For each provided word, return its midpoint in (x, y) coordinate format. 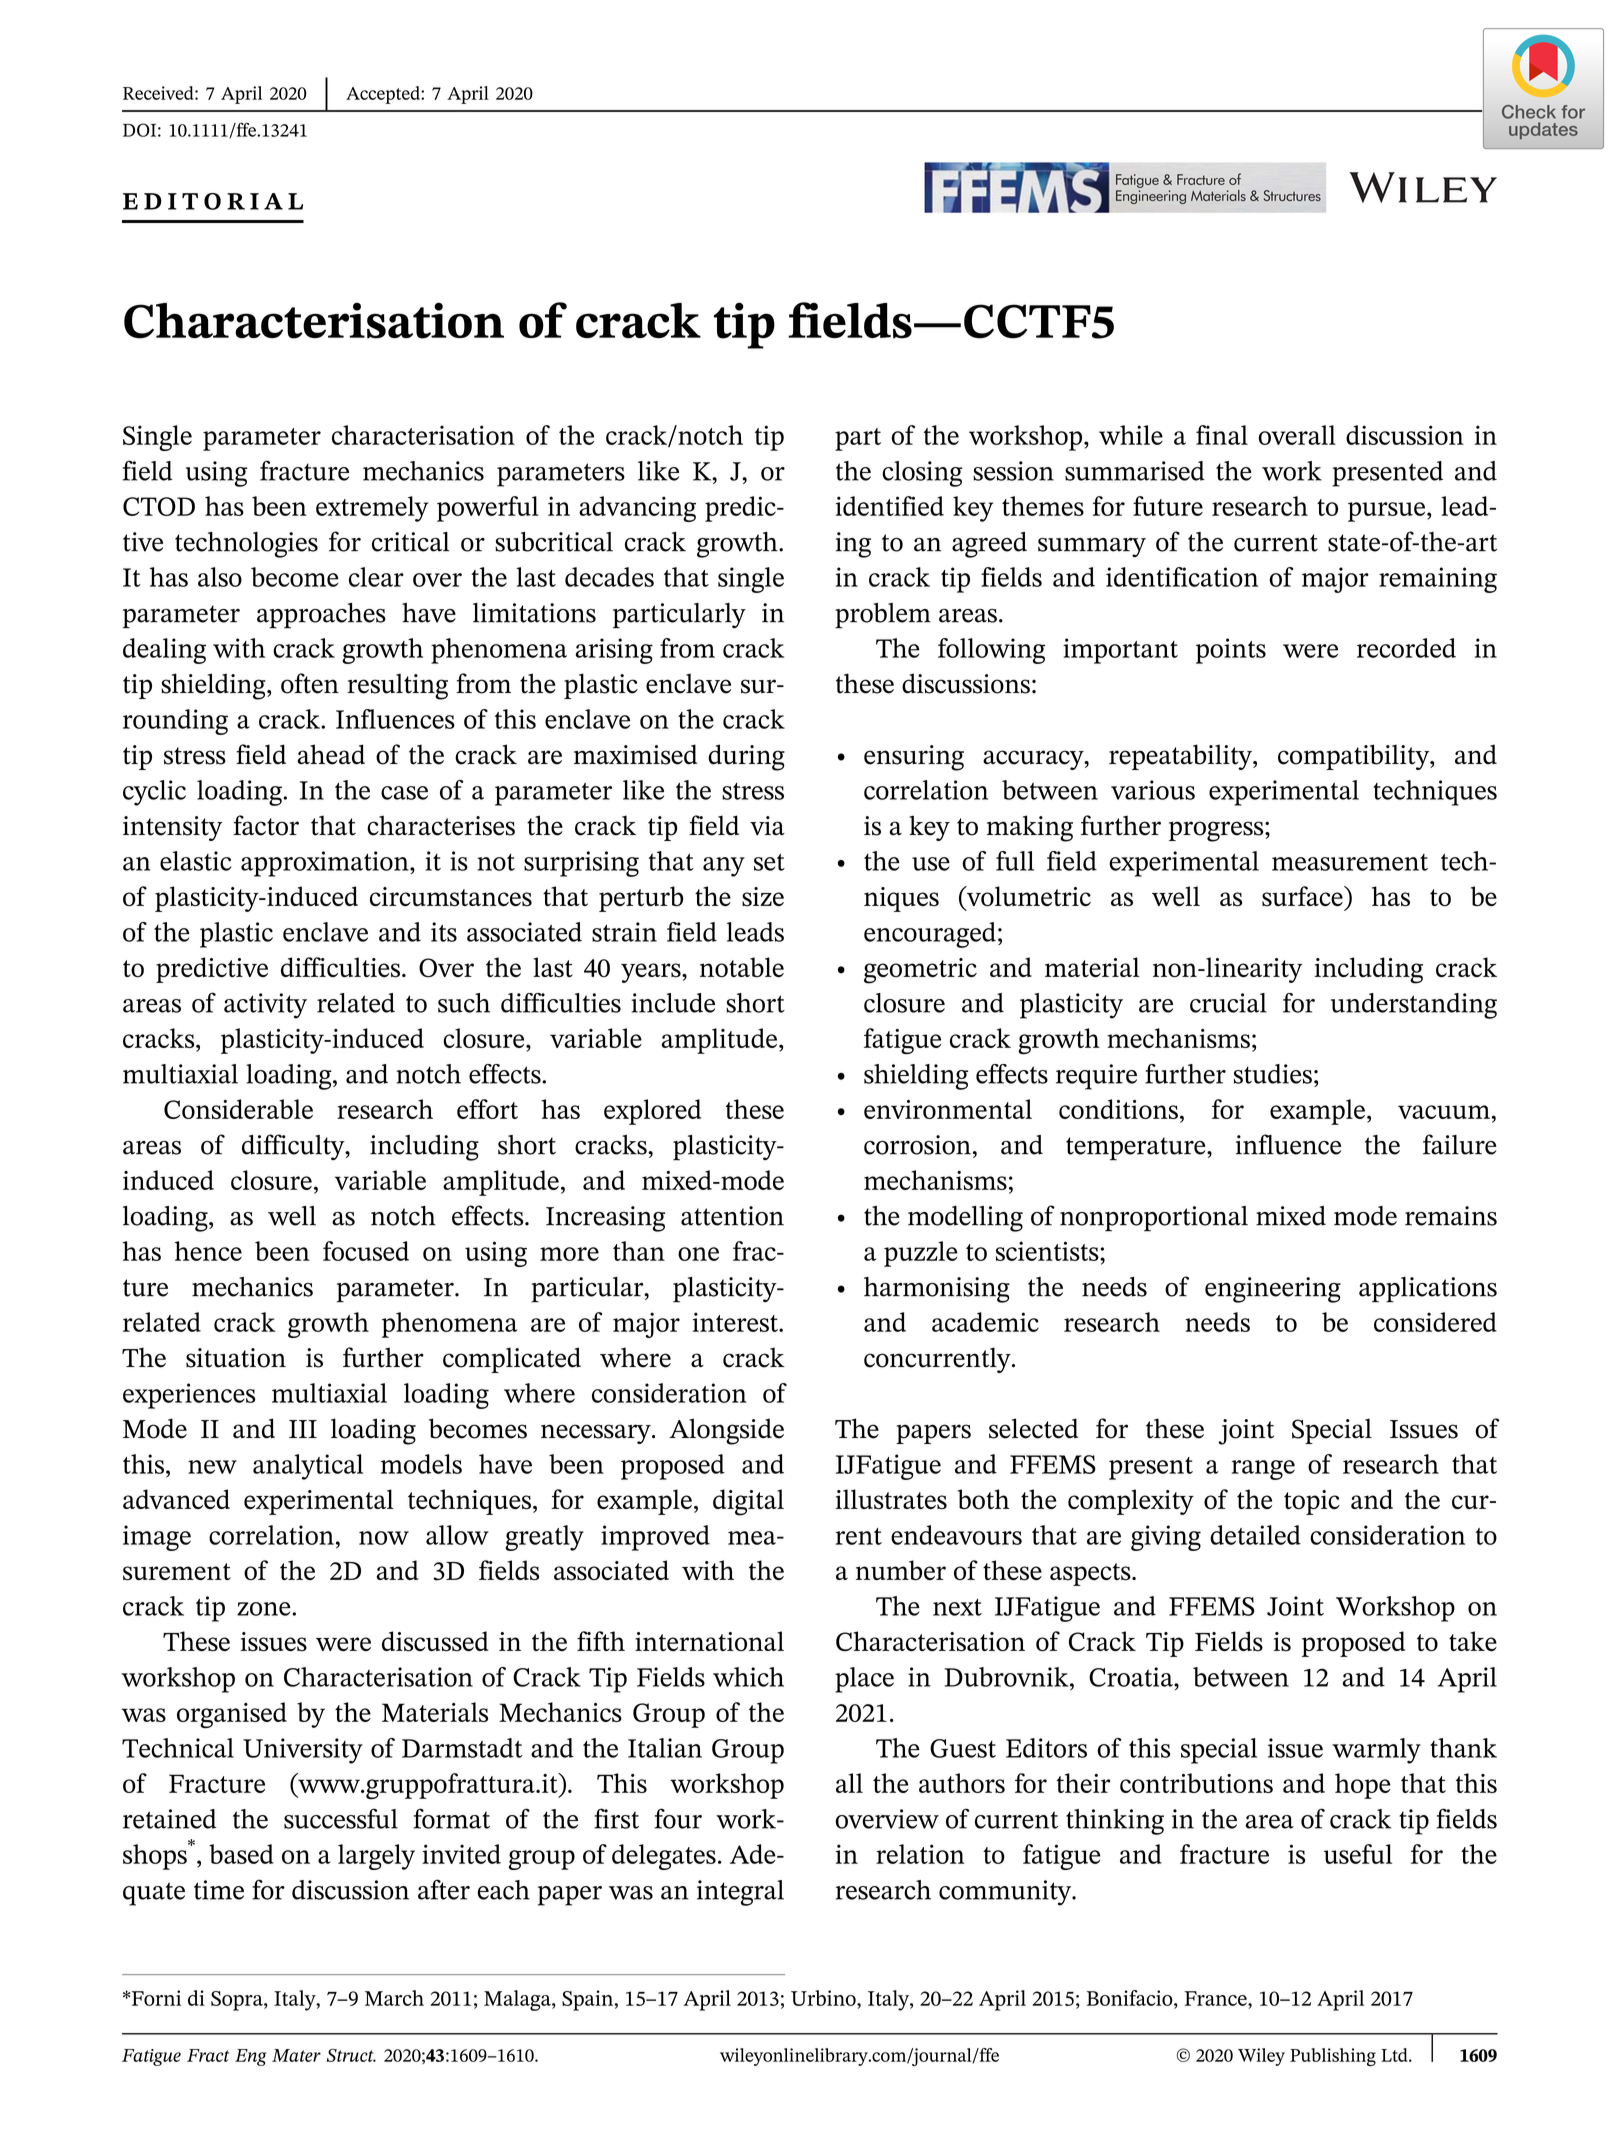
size (763, 897)
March (394, 1998)
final (1222, 435)
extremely (372, 509)
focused (366, 1251)
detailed (1255, 1535)
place (864, 1680)
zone (265, 1609)
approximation (326, 864)
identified (890, 506)
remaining (1438, 580)
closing (922, 474)
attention (732, 1216)
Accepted (384, 95)
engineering (1273, 1290)
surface (1303, 896)
